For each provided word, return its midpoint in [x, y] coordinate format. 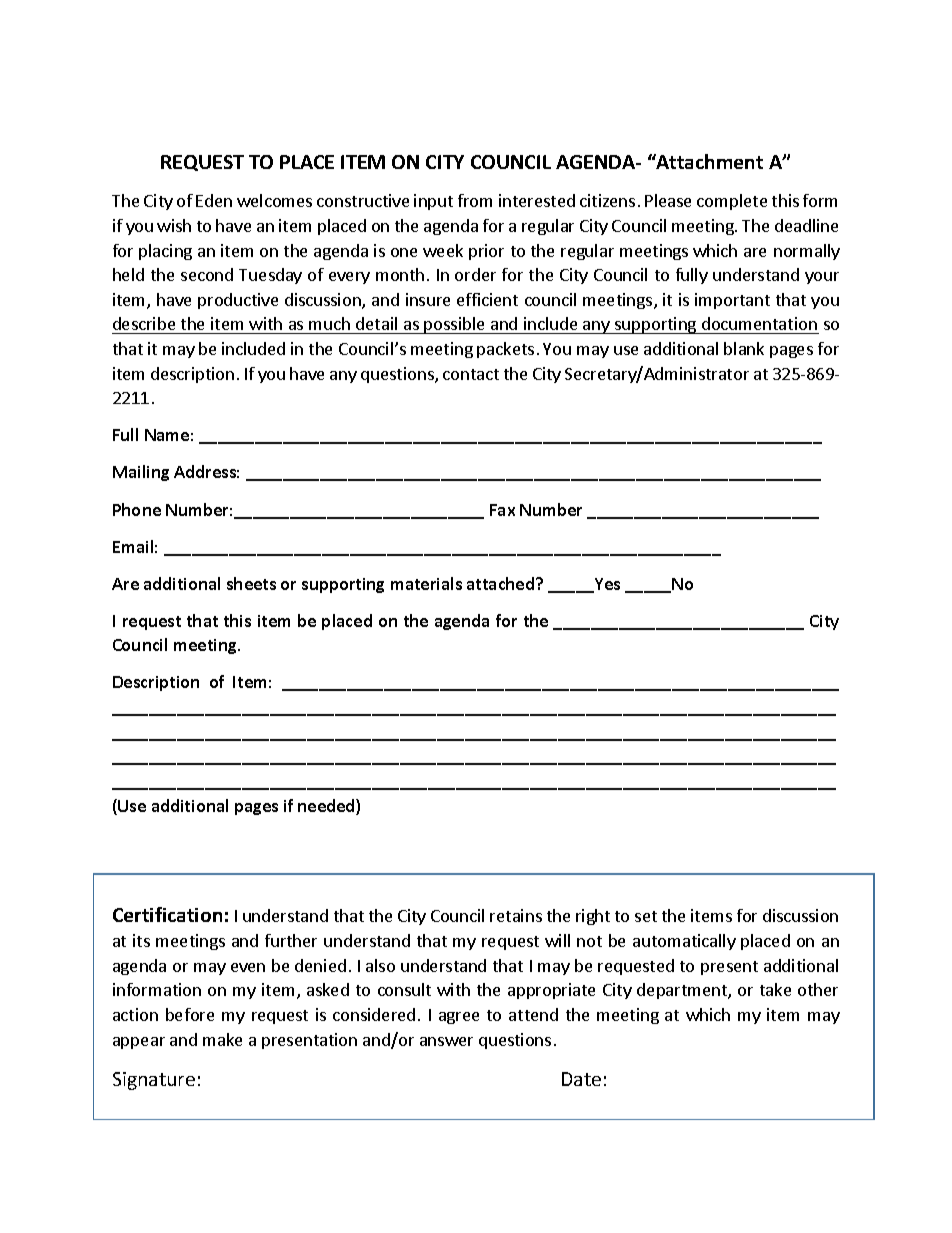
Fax [502, 510]
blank [744, 348]
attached [502, 583]
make [222, 1039]
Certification [167, 914]
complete [732, 202]
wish [174, 225]
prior [486, 252]
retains [516, 915]
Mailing [141, 473]
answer [446, 1041]
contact [471, 374]
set [646, 916]
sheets [251, 583]
